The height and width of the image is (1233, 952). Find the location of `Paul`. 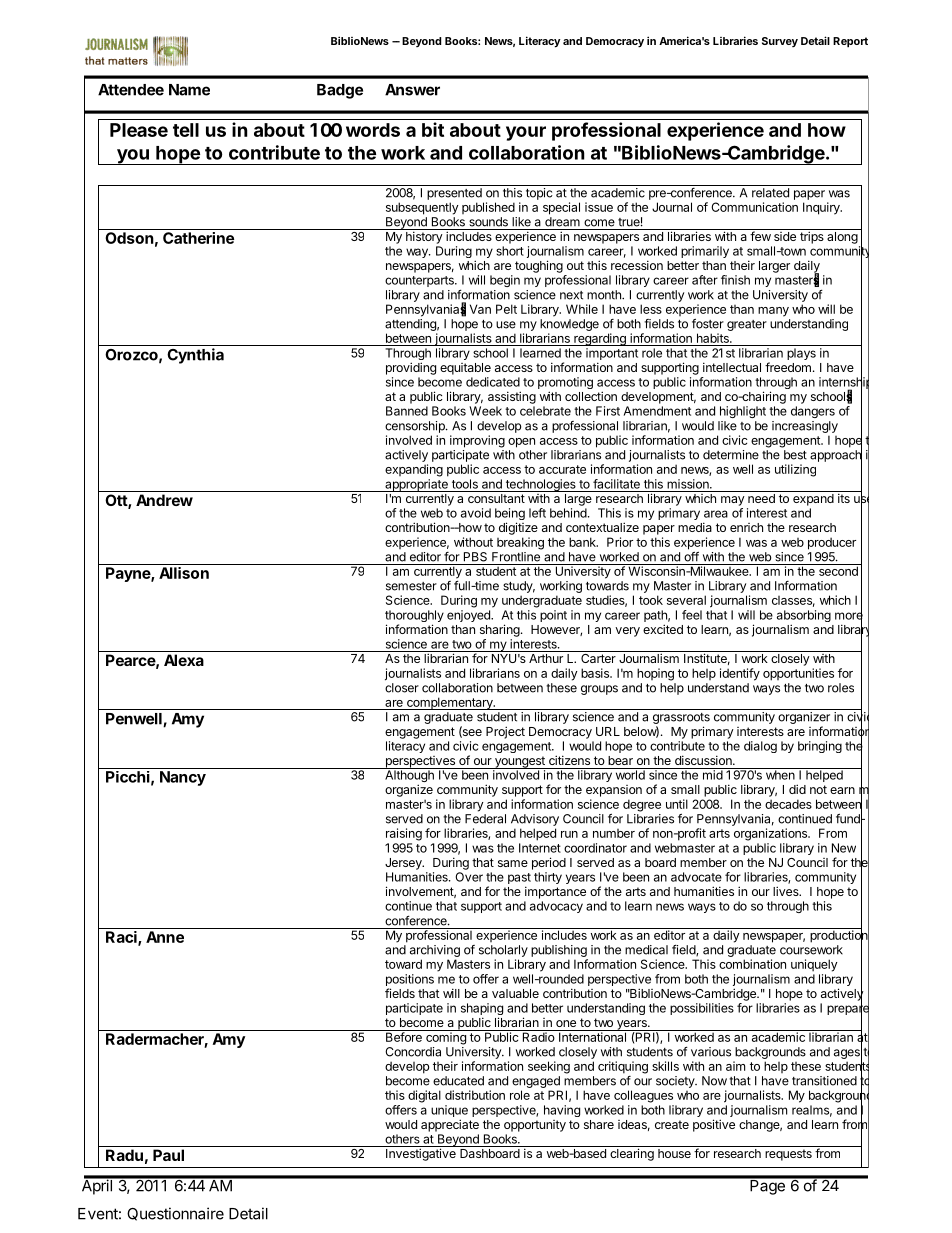

Paul is located at coordinates (168, 1155).
